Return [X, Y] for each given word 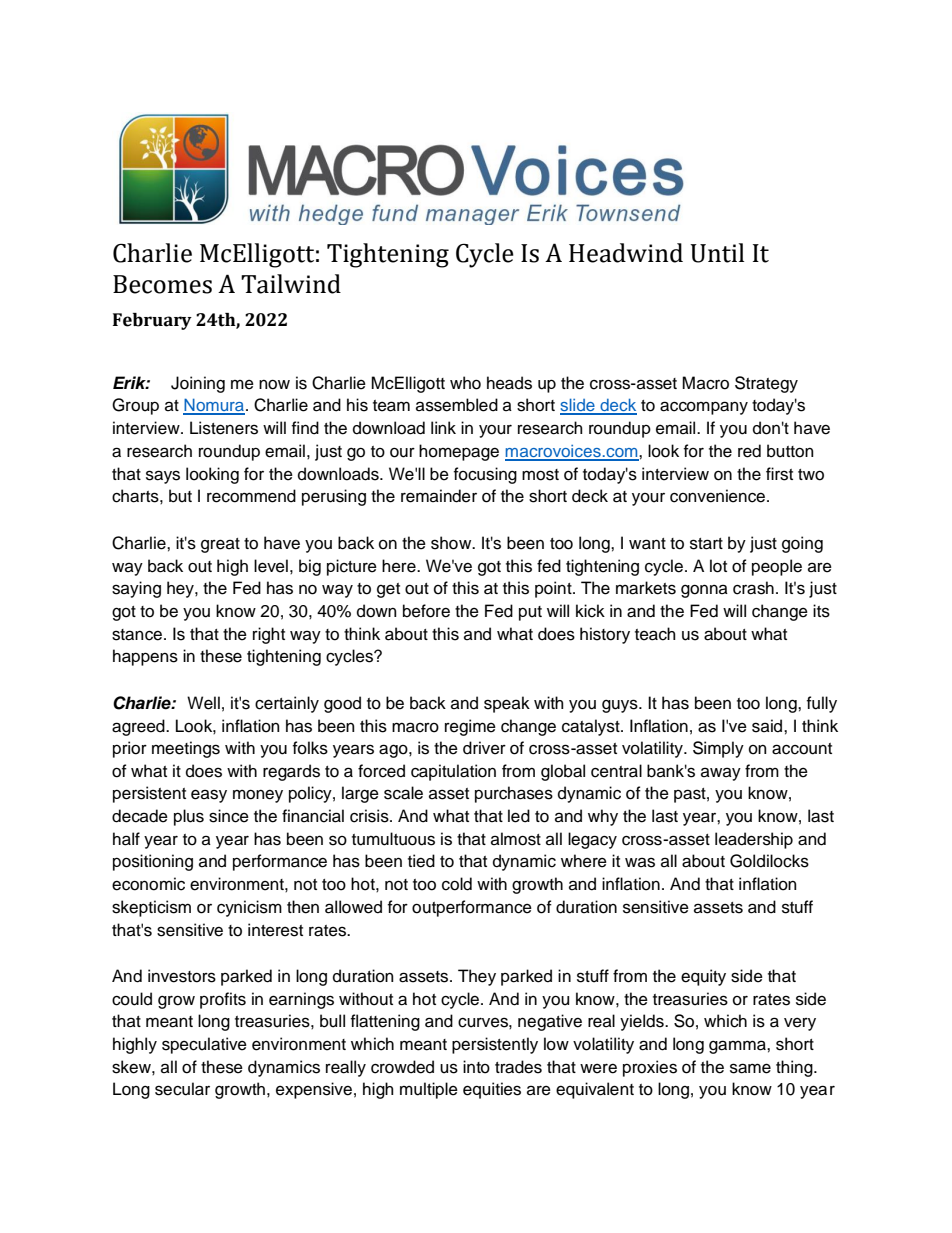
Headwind [626, 253]
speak [507, 704]
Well [203, 703]
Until [717, 253]
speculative [204, 1045]
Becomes [162, 284]
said [768, 726]
